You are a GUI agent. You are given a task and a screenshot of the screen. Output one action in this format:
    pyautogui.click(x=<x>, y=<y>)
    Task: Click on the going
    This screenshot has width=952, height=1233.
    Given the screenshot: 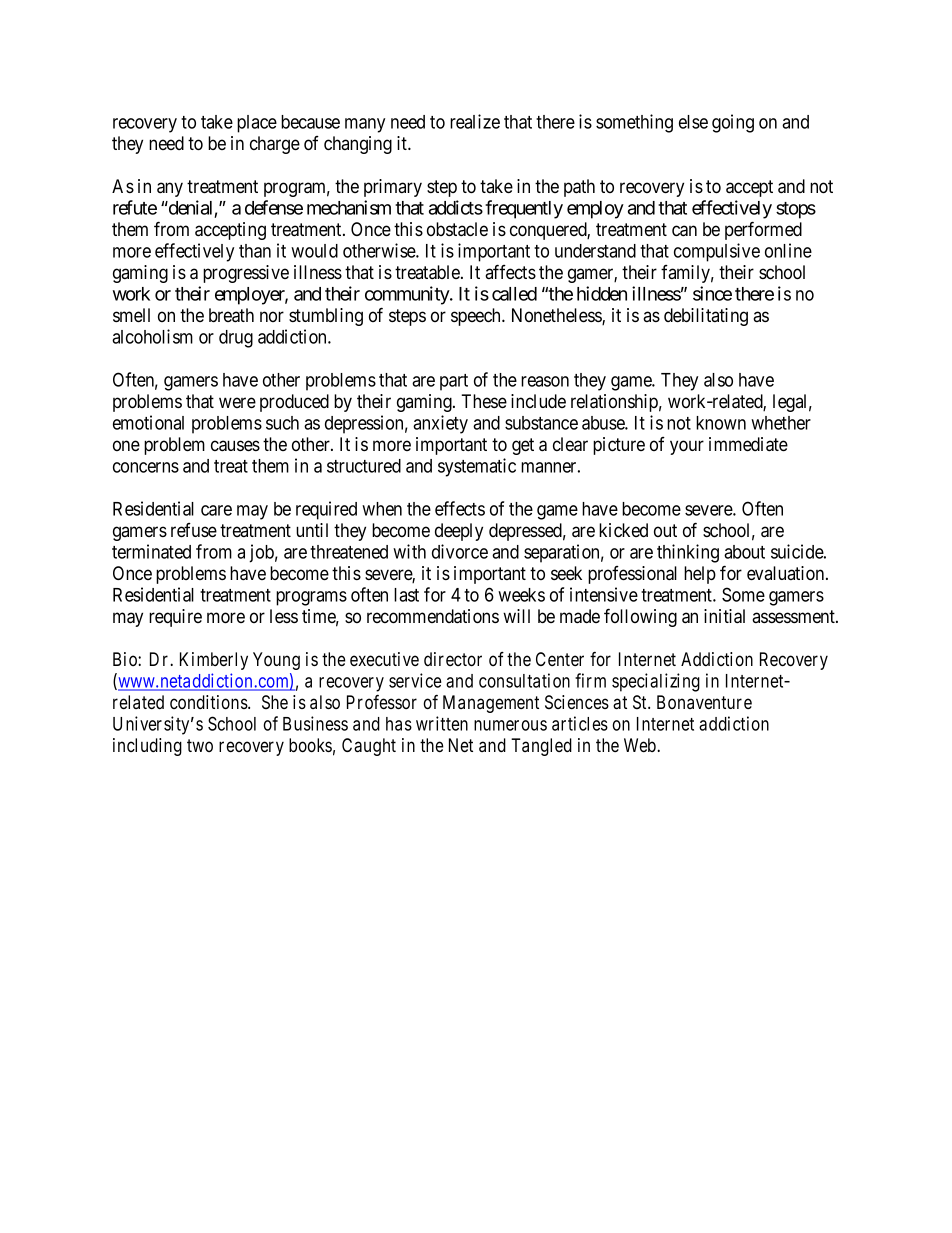 What is the action you would take?
    pyautogui.click(x=733, y=123)
